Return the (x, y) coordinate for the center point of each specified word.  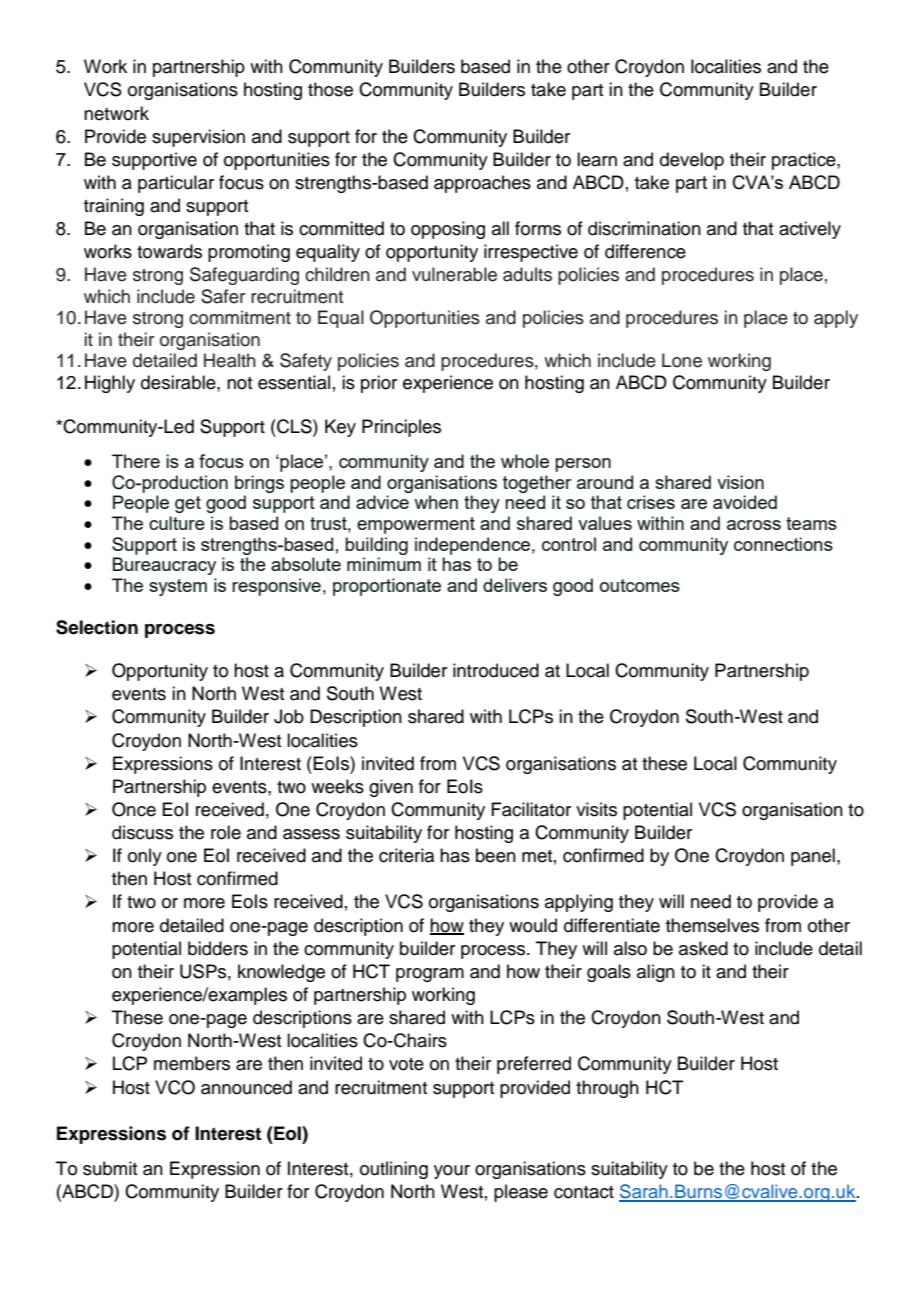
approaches (482, 184)
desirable (179, 382)
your (452, 1172)
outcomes (640, 585)
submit (110, 1168)
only (145, 857)
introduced (496, 670)
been (496, 855)
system (178, 587)
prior (379, 384)
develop (692, 161)
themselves (712, 925)
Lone (682, 360)
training (114, 207)
